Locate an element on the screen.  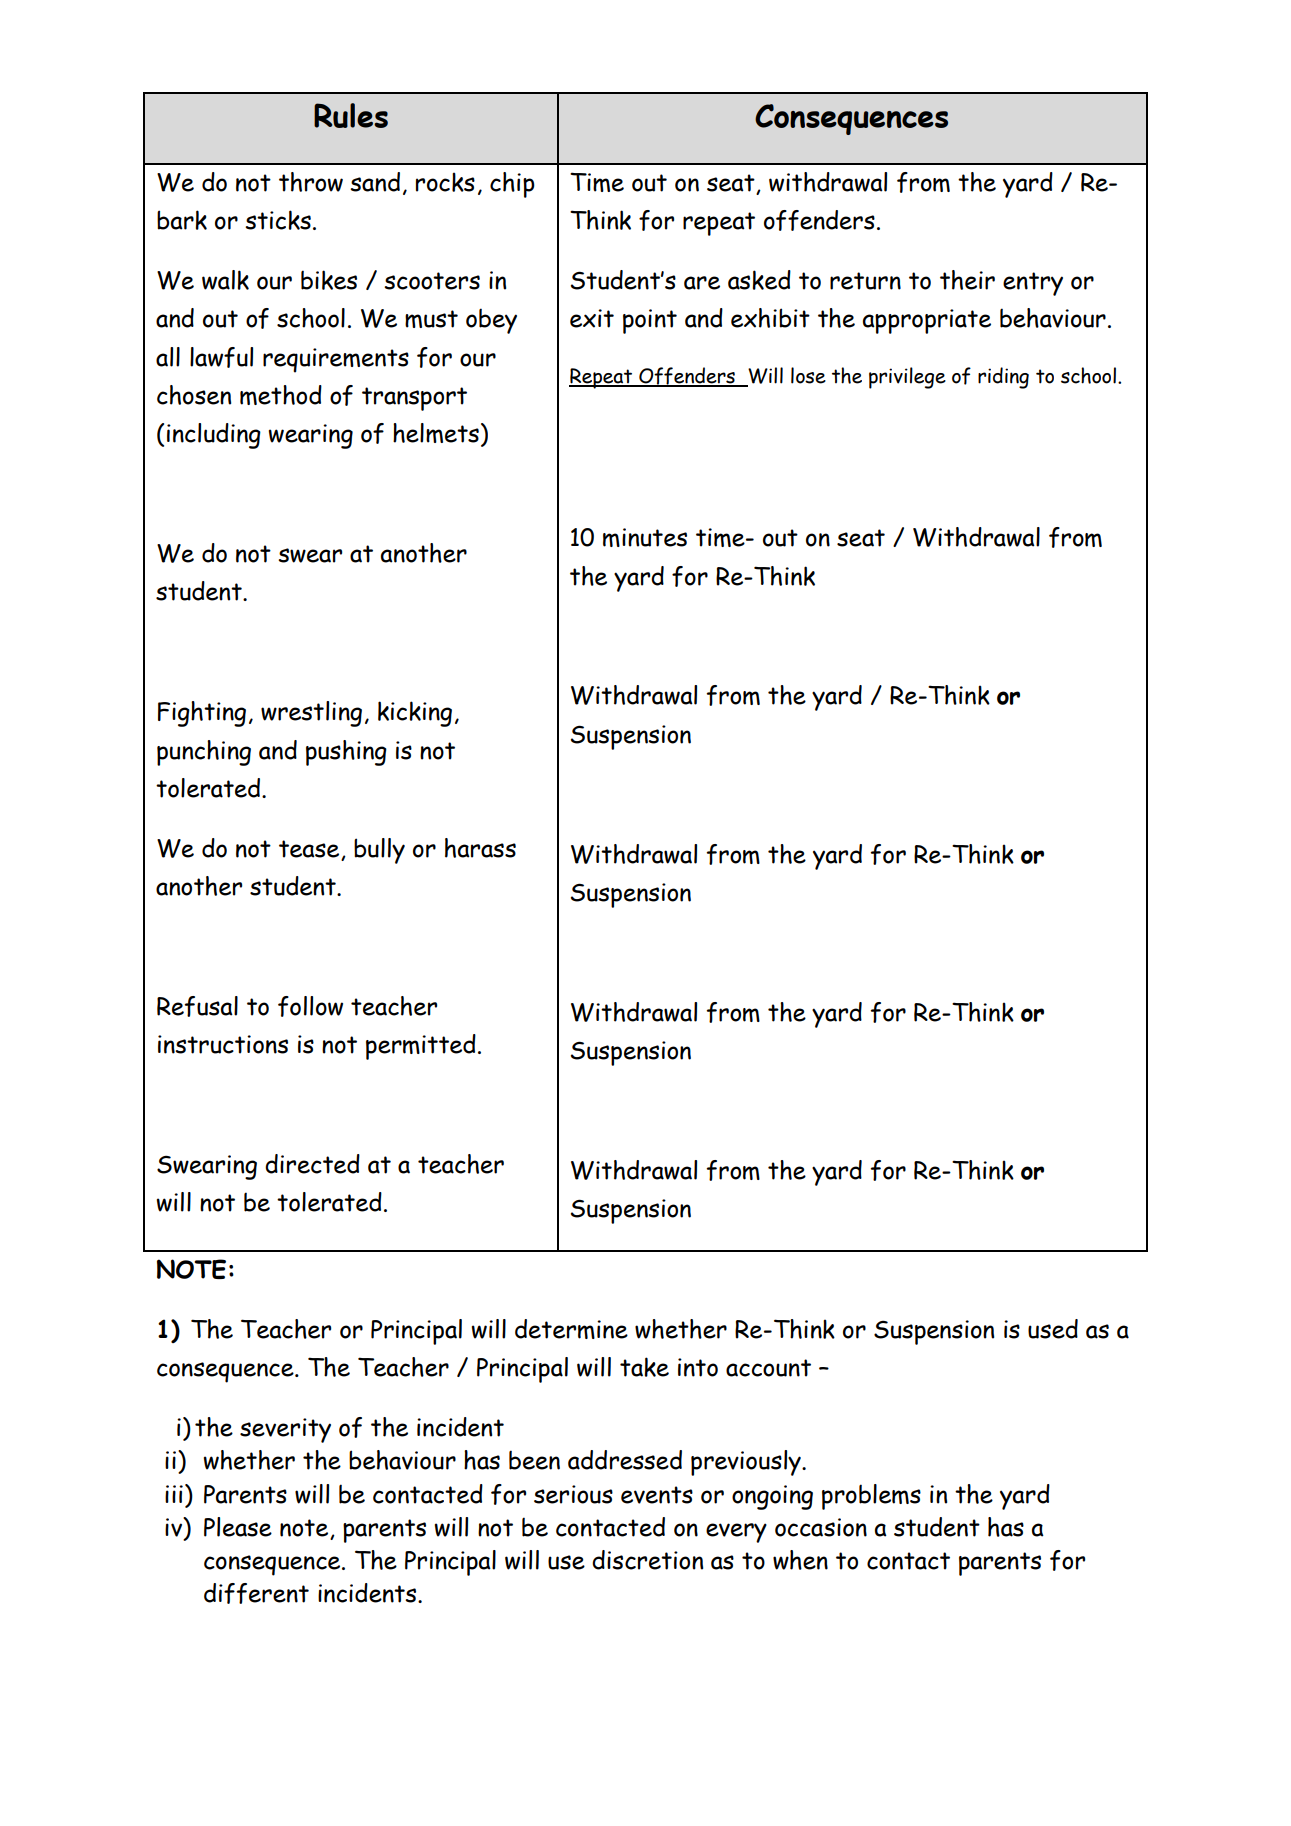
privilege is located at coordinates (907, 378).
